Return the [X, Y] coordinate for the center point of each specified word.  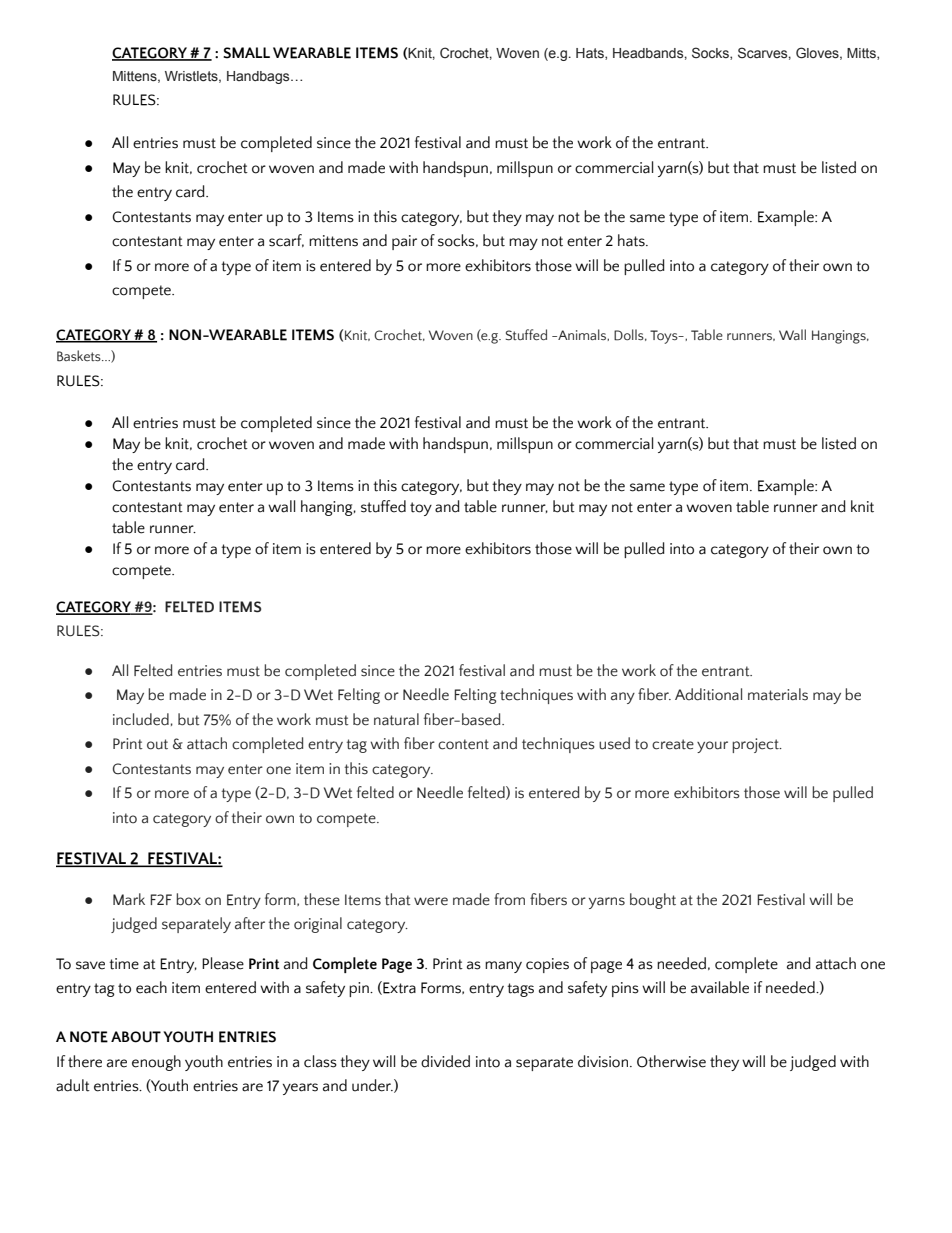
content [463, 744]
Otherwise [671, 1061]
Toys [665, 337]
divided [445, 1061]
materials [778, 694]
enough [156, 1063]
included [141, 719]
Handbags [259, 77]
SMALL [246, 53]
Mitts [862, 54]
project [756, 745]
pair [404, 242]
